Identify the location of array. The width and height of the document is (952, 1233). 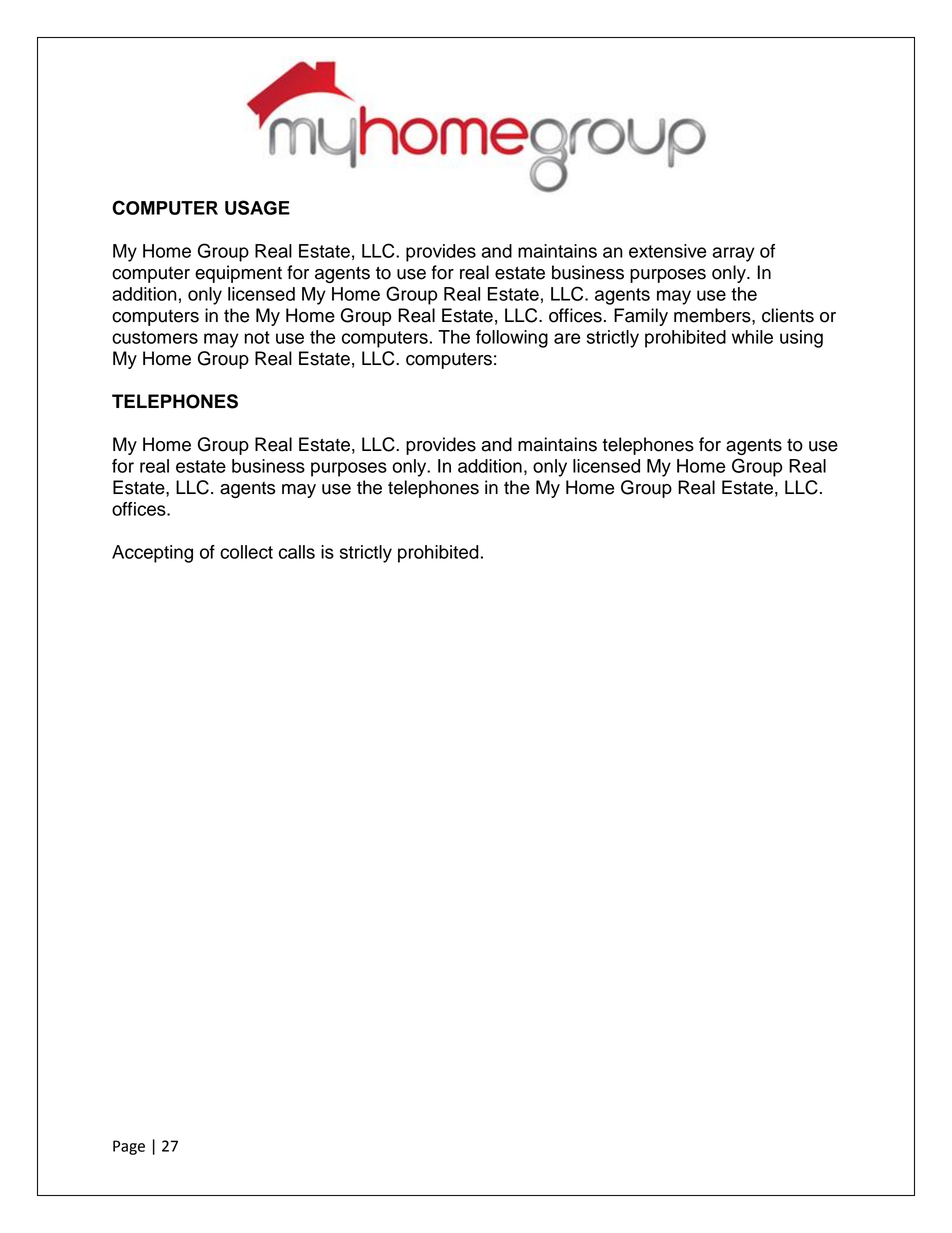
(734, 254).
